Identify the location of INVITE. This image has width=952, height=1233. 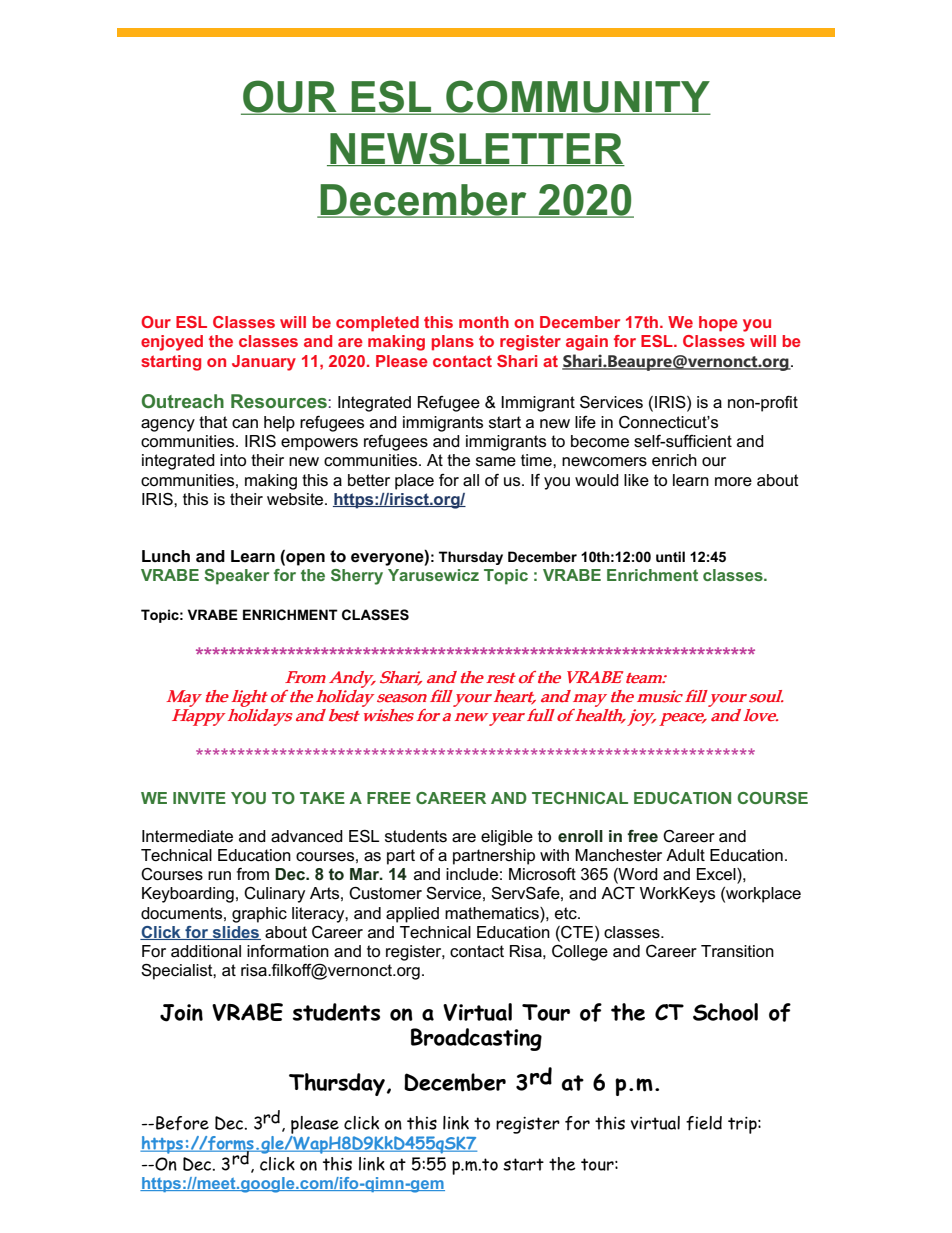
(199, 798).
